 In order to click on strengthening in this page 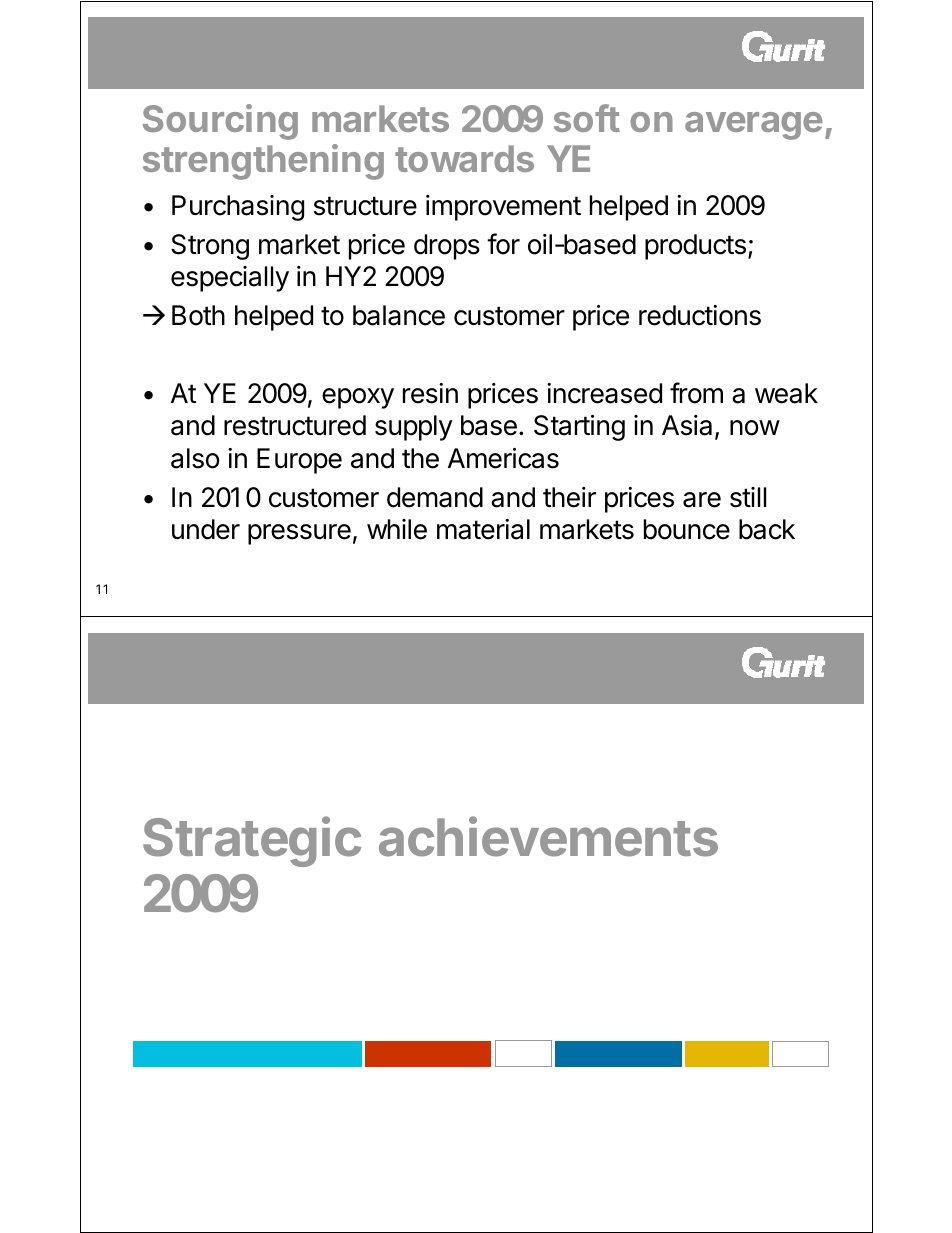, I will do `click(263, 162)`.
